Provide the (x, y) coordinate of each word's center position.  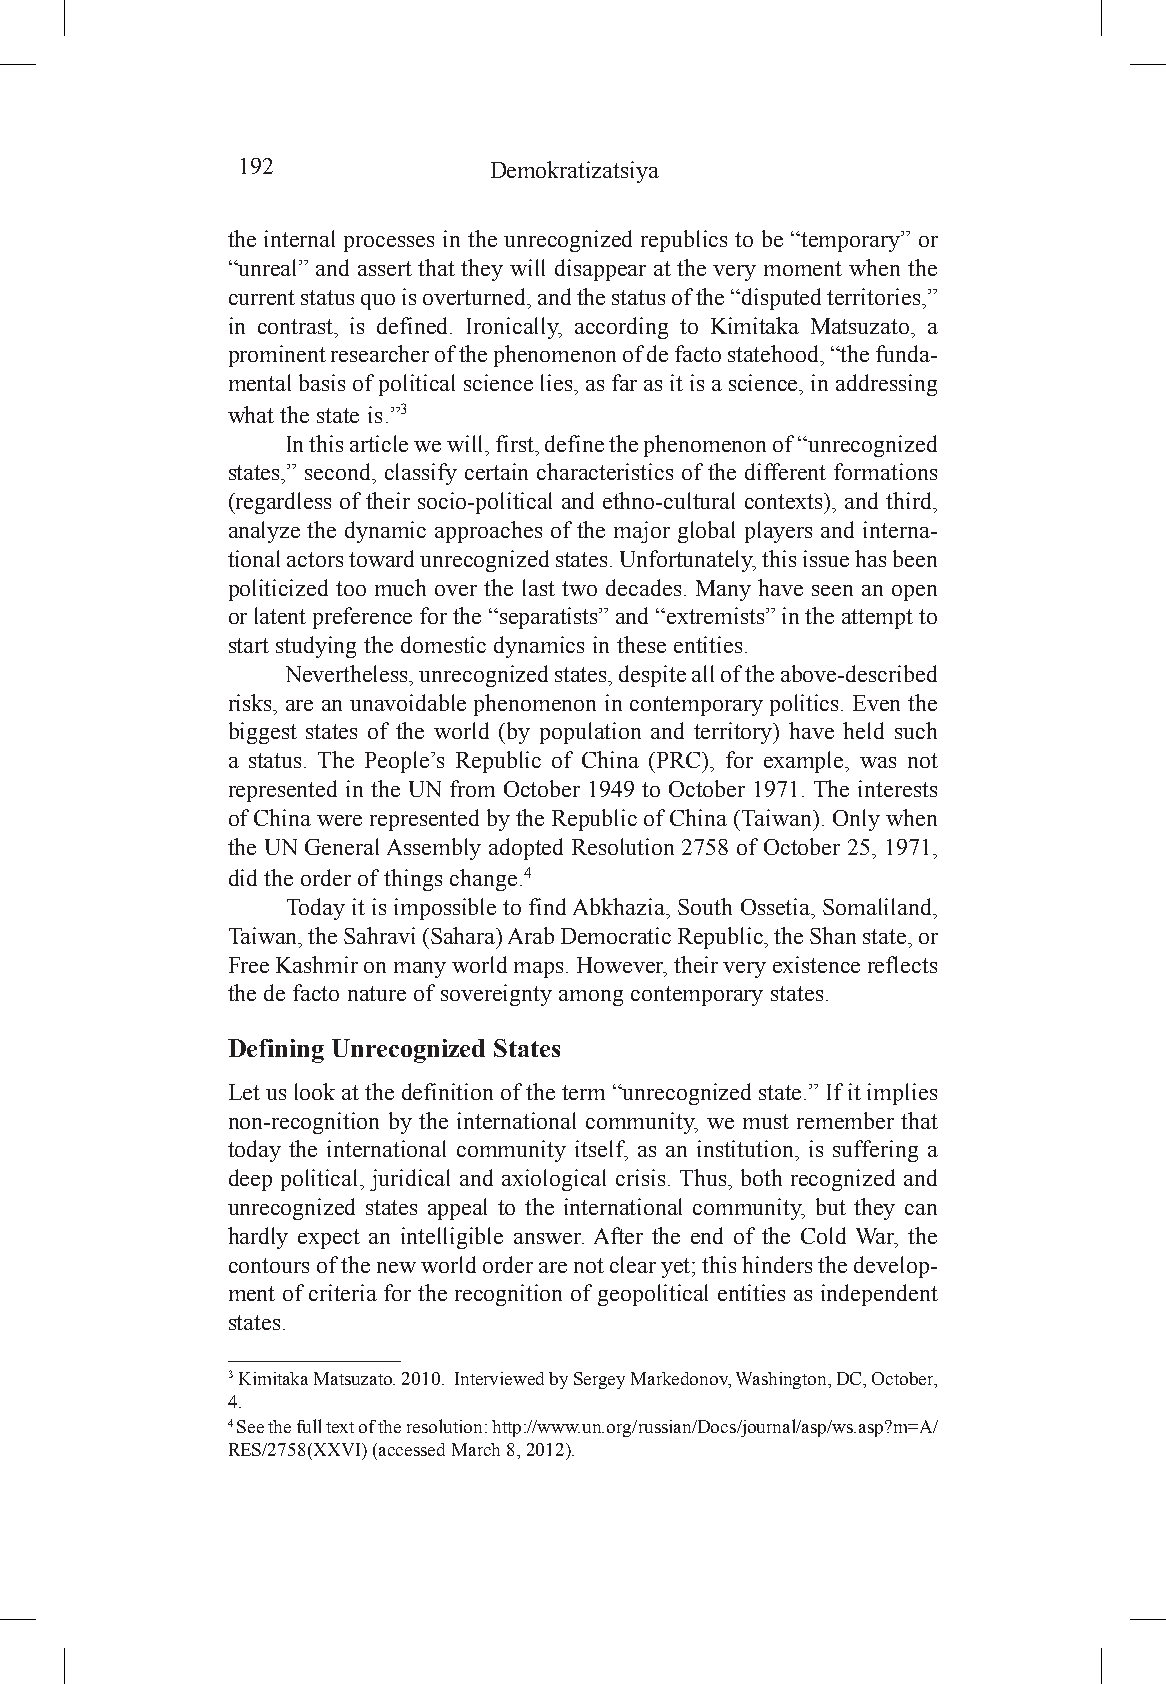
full (309, 1426)
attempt (877, 619)
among (591, 998)
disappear (600, 270)
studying (316, 647)
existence (816, 964)
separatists (550, 618)
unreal (268, 267)
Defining (276, 1051)
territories (875, 296)
